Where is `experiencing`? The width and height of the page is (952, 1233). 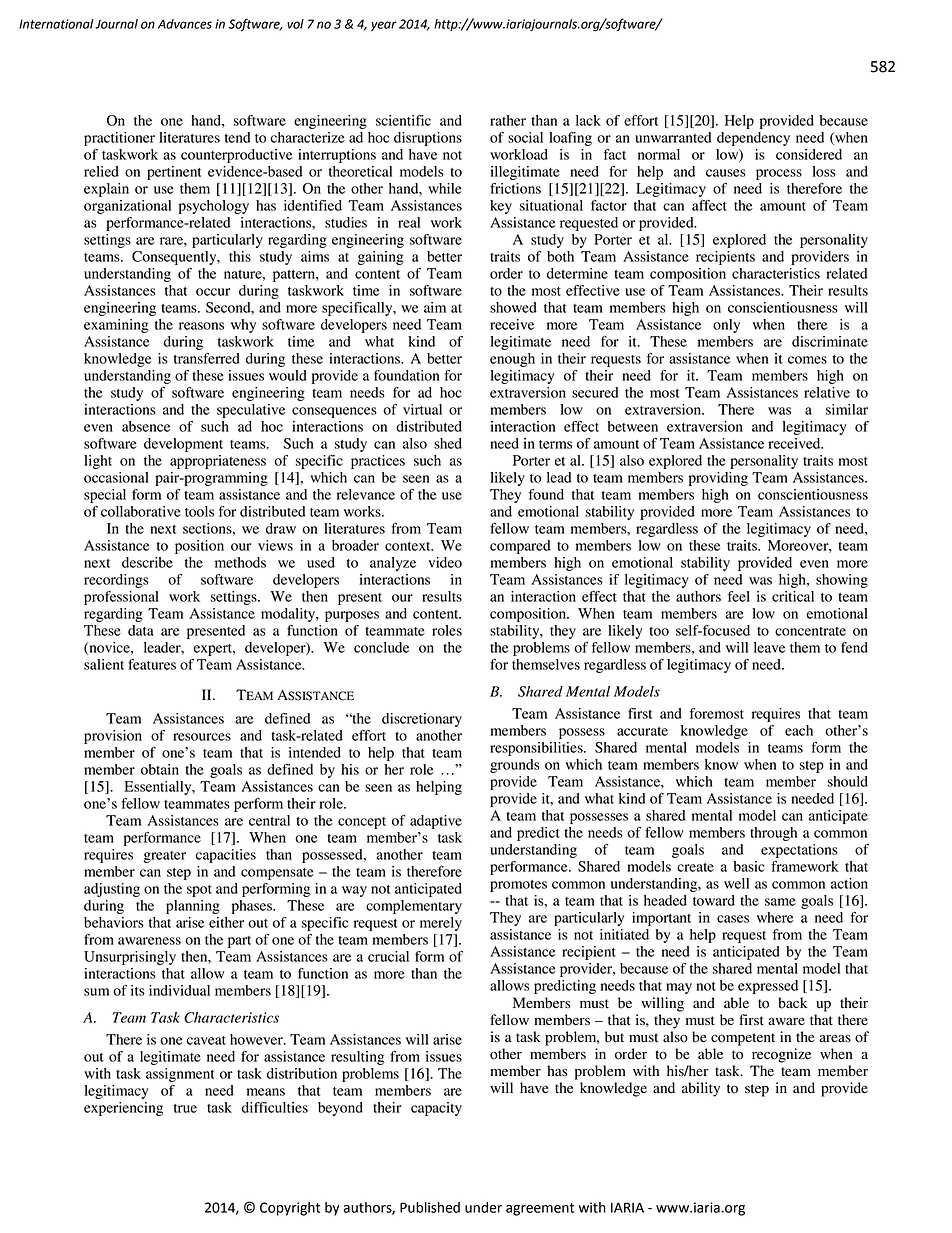
experiencing is located at coordinates (123, 1109).
